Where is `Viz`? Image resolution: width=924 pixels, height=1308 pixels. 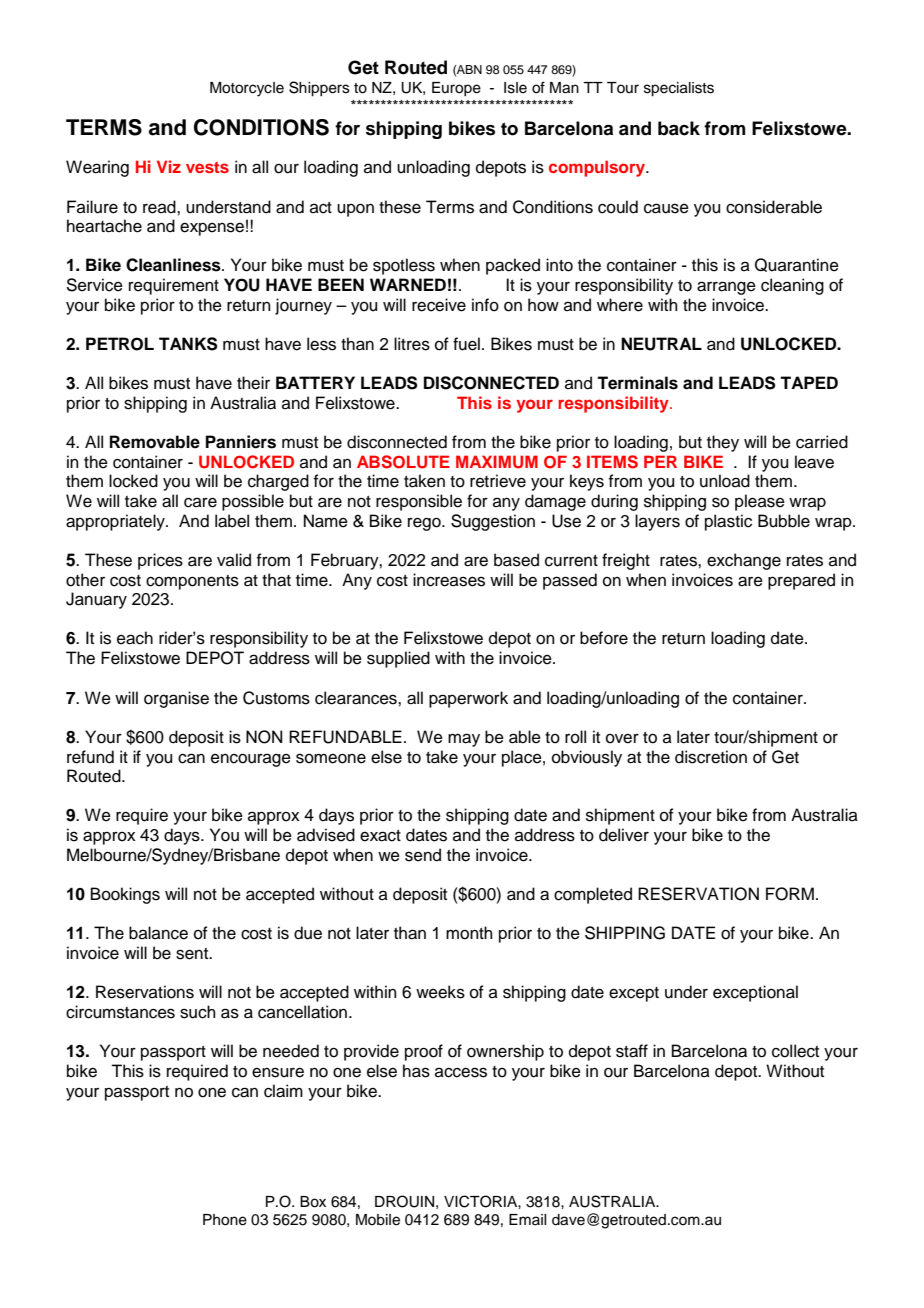 Viz is located at coordinates (169, 166).
